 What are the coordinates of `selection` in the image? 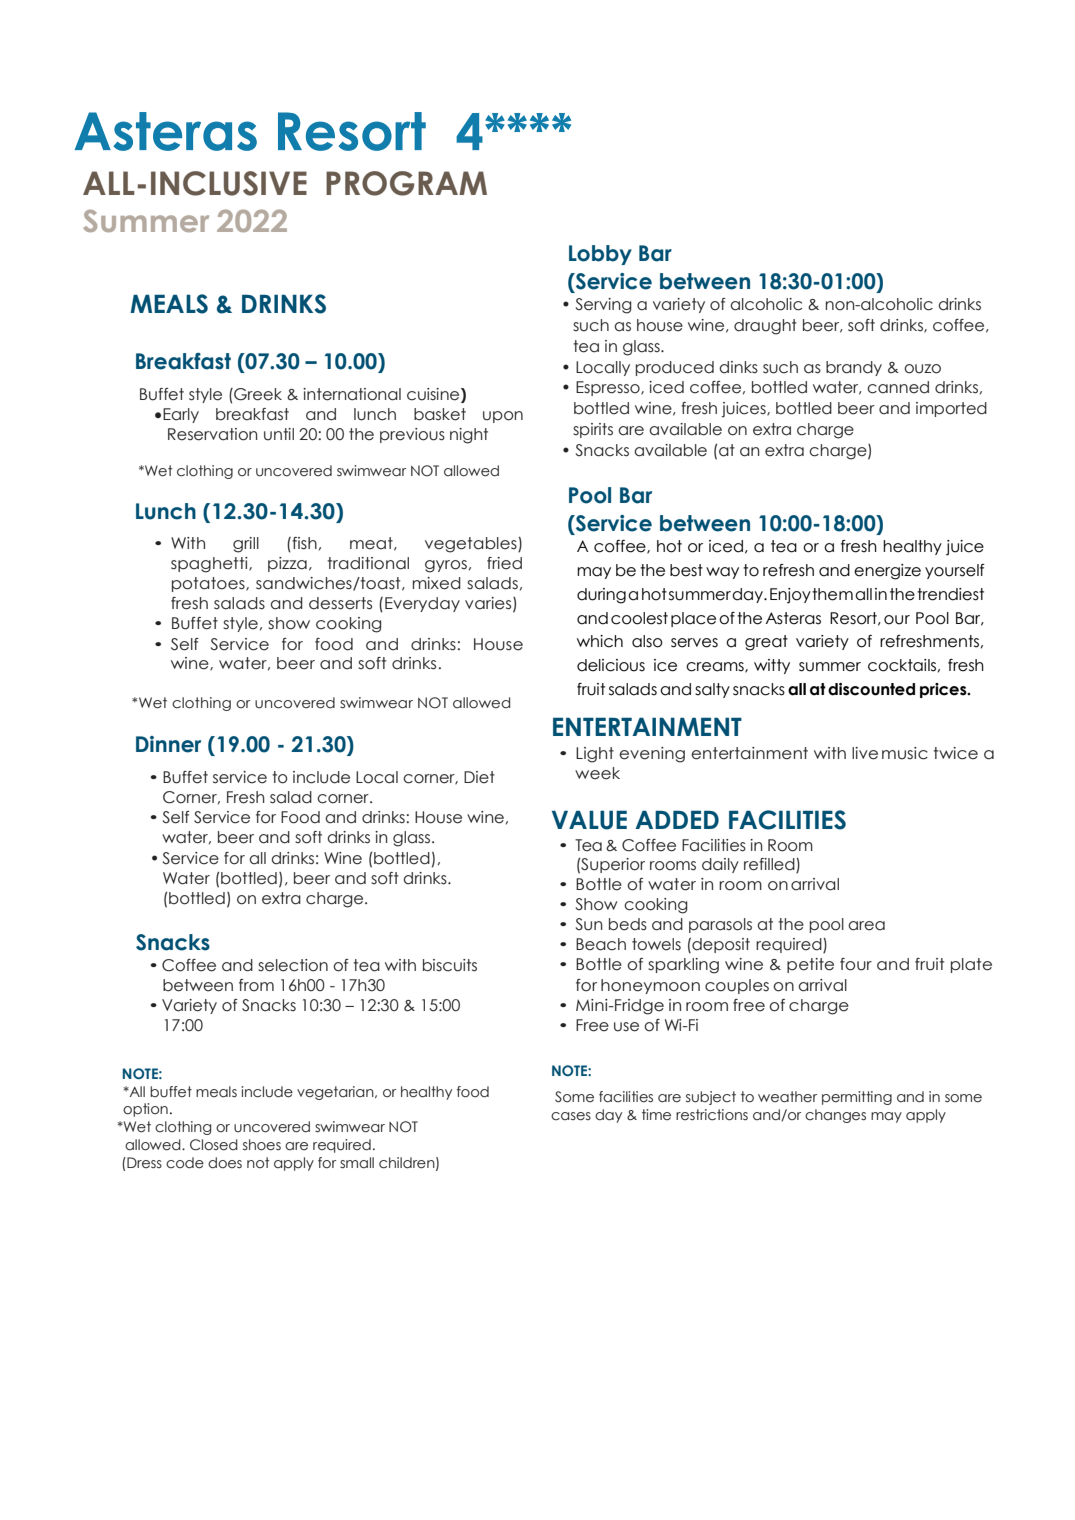 It's located at (293, 965).
